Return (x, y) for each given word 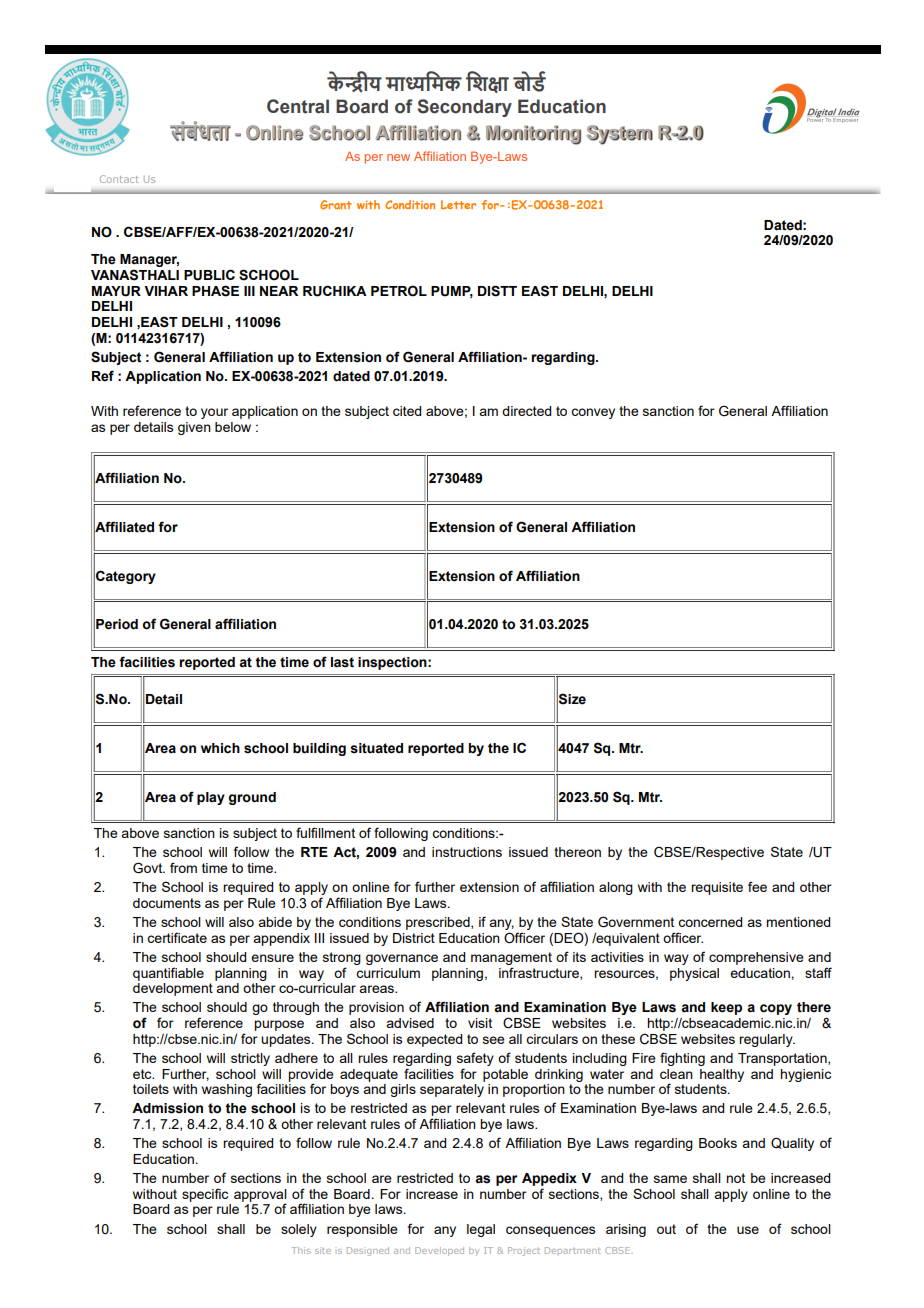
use (748, 1230)
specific (205, 1195)
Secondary (465, 108)
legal (481, 1230)
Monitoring (533, 135)
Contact (119, 179)
